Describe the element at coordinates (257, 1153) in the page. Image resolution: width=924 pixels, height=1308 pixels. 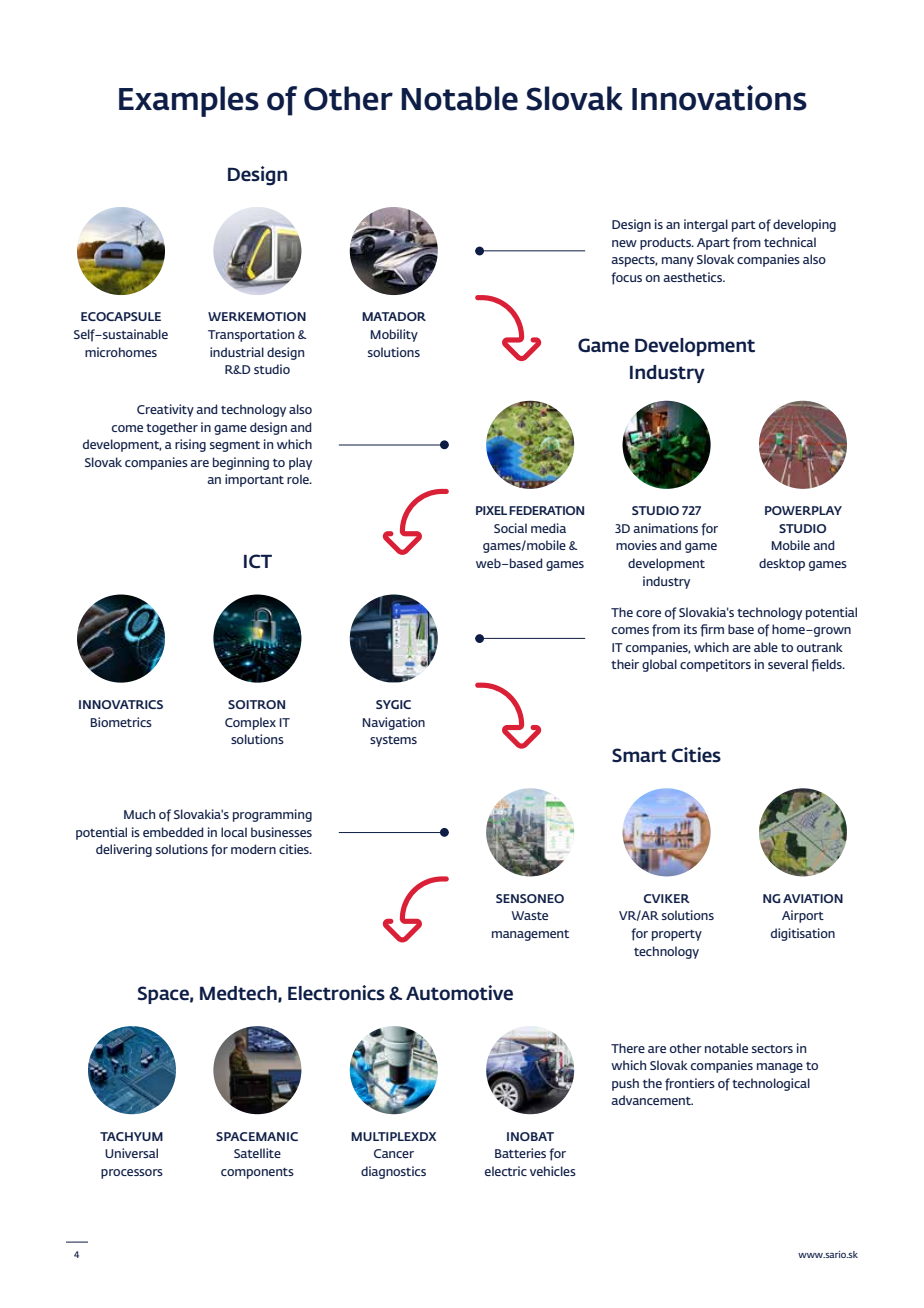
I see `Satellite` at that location.
